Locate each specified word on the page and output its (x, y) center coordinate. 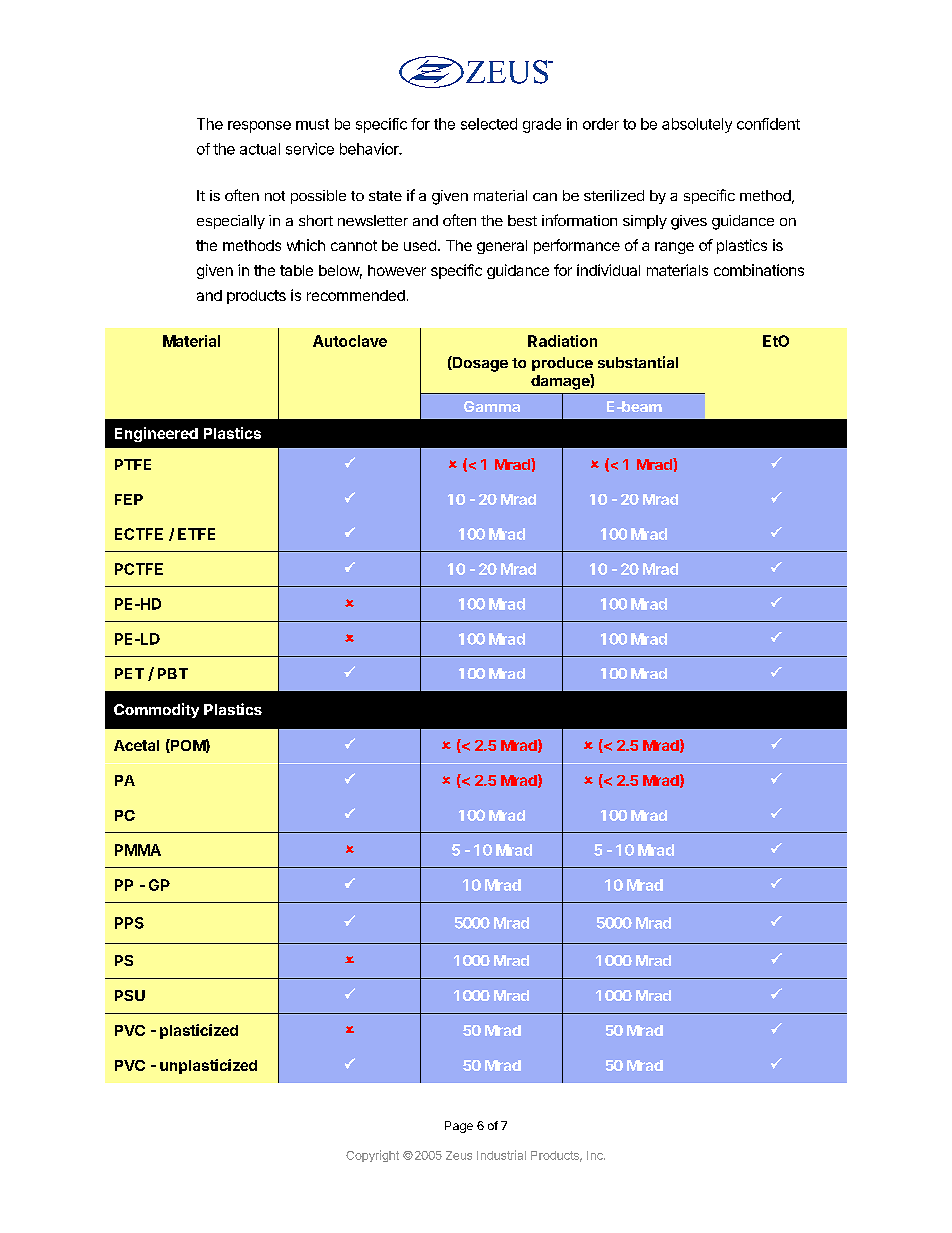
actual (260, 149)
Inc (596, 1155)
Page (459, 1127)
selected (489, 124)
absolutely (697, 125)
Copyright (372, 1156)
